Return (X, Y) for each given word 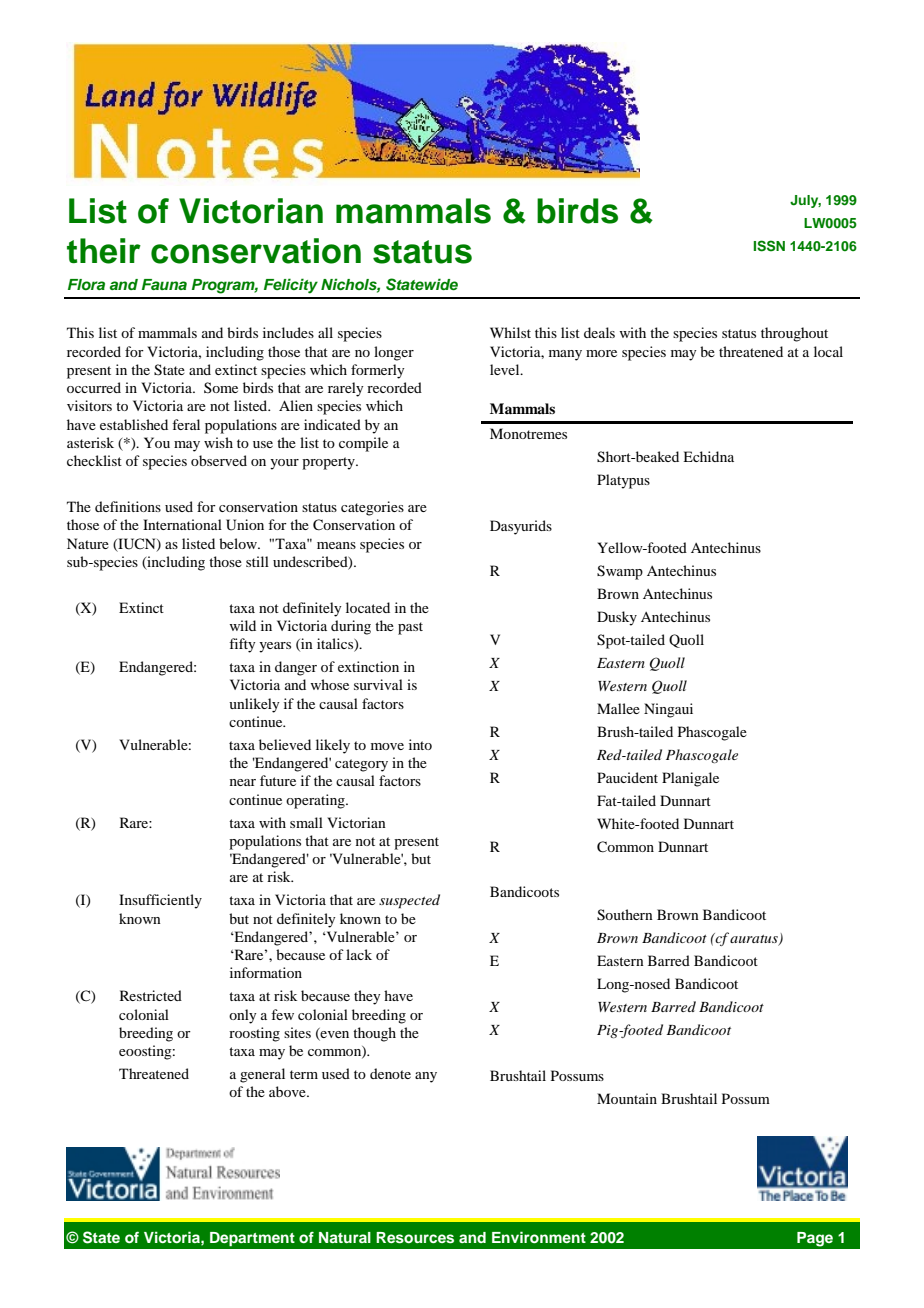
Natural (345, 1237)
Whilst (510, 332)
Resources (415, 1238)
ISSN (769, 246)
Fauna (164, 284)
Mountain (627, 1098)
